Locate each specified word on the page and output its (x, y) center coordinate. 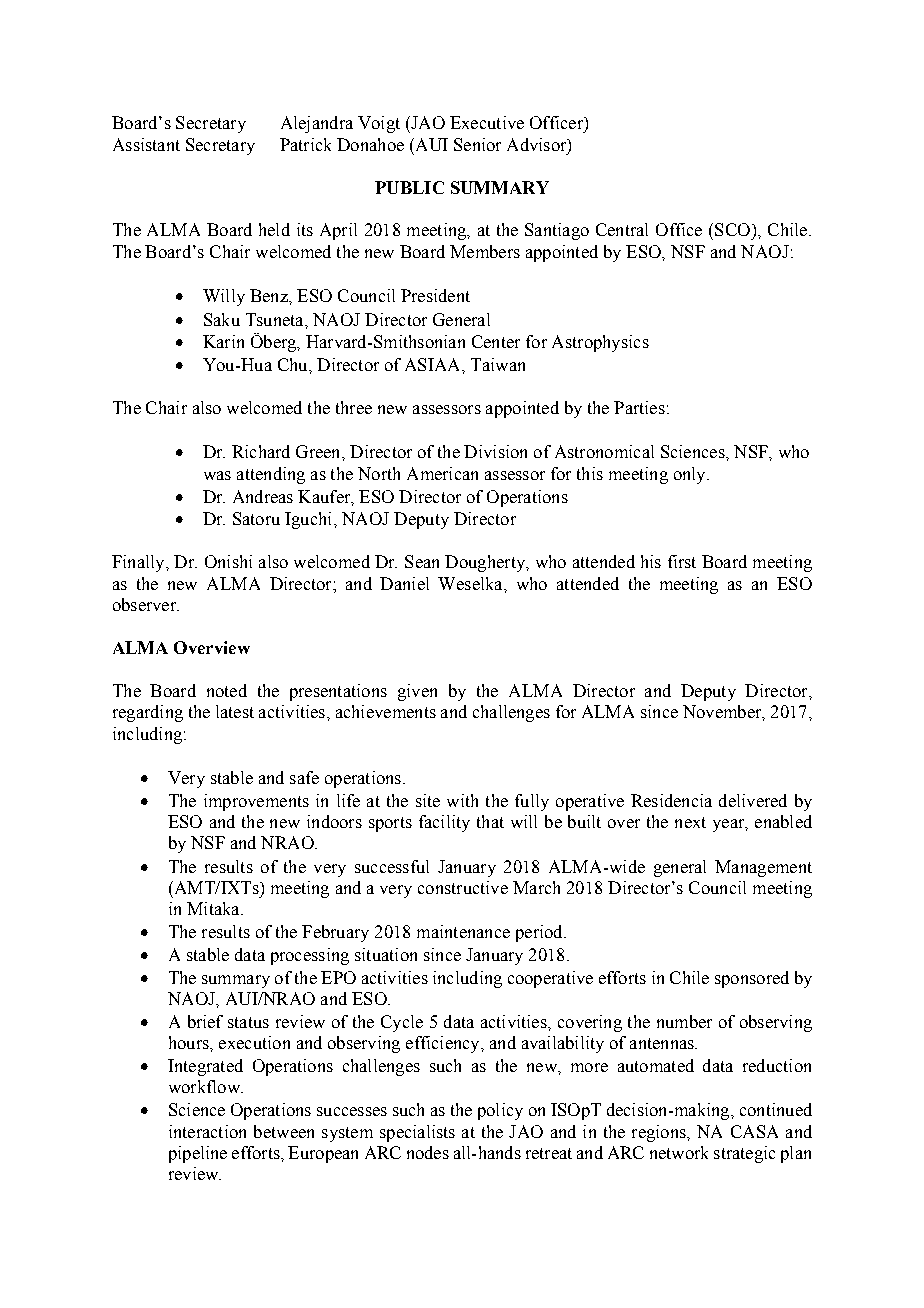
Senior (477, 144)
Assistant (146, 144)
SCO (732, 229)
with (462, 800)
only (691, 475)
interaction (207, 1131)
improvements (256, 802)
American (442, 473)
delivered (753, 800)
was (217, 475)
